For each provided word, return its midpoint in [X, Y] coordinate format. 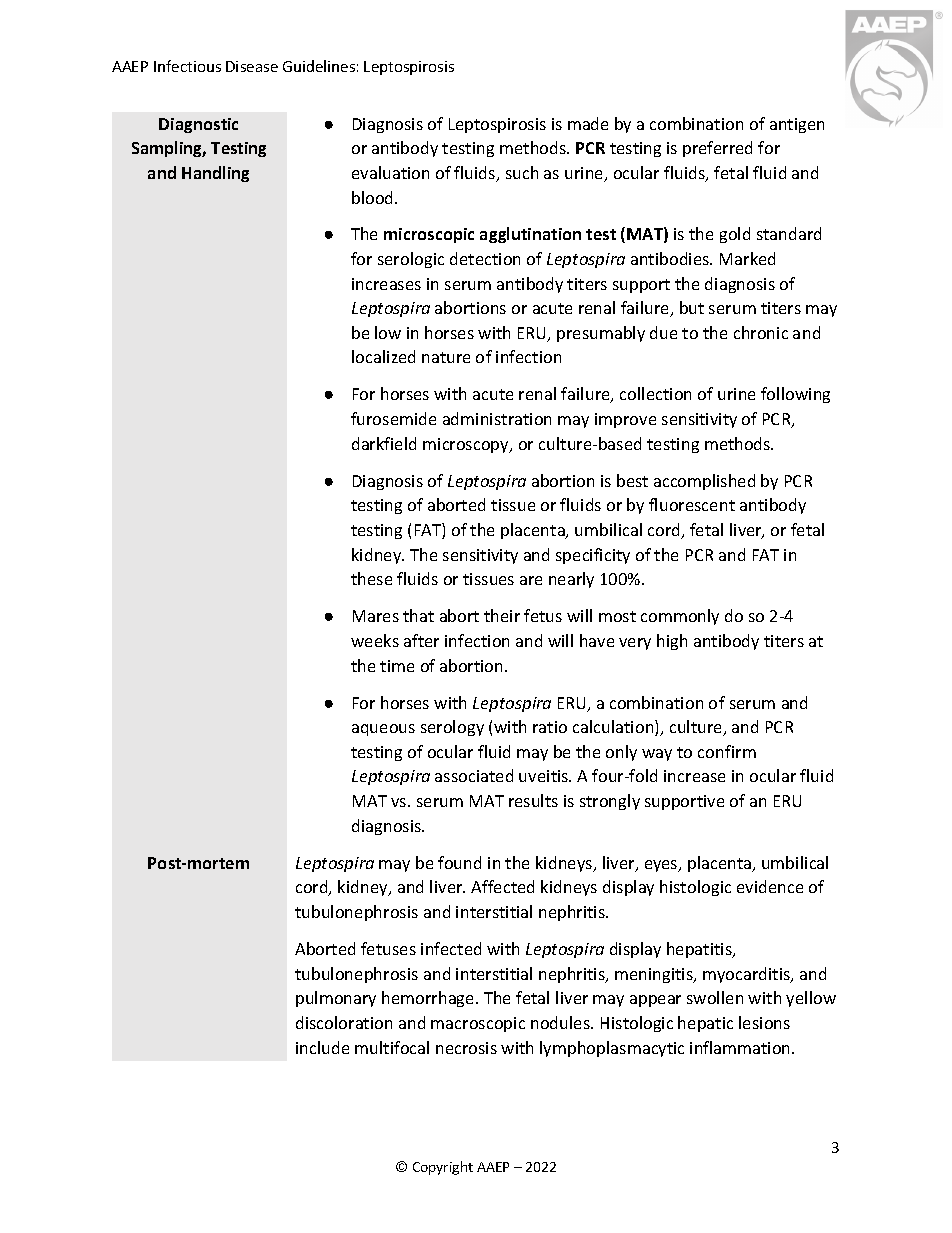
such [522, 172]
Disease [252, 66]
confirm [727, 751]
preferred [717, 149]
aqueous [383, 730]
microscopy [467, 445]
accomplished [704, 482]
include [322, 1047]
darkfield [384, 443]
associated [474, 775]
